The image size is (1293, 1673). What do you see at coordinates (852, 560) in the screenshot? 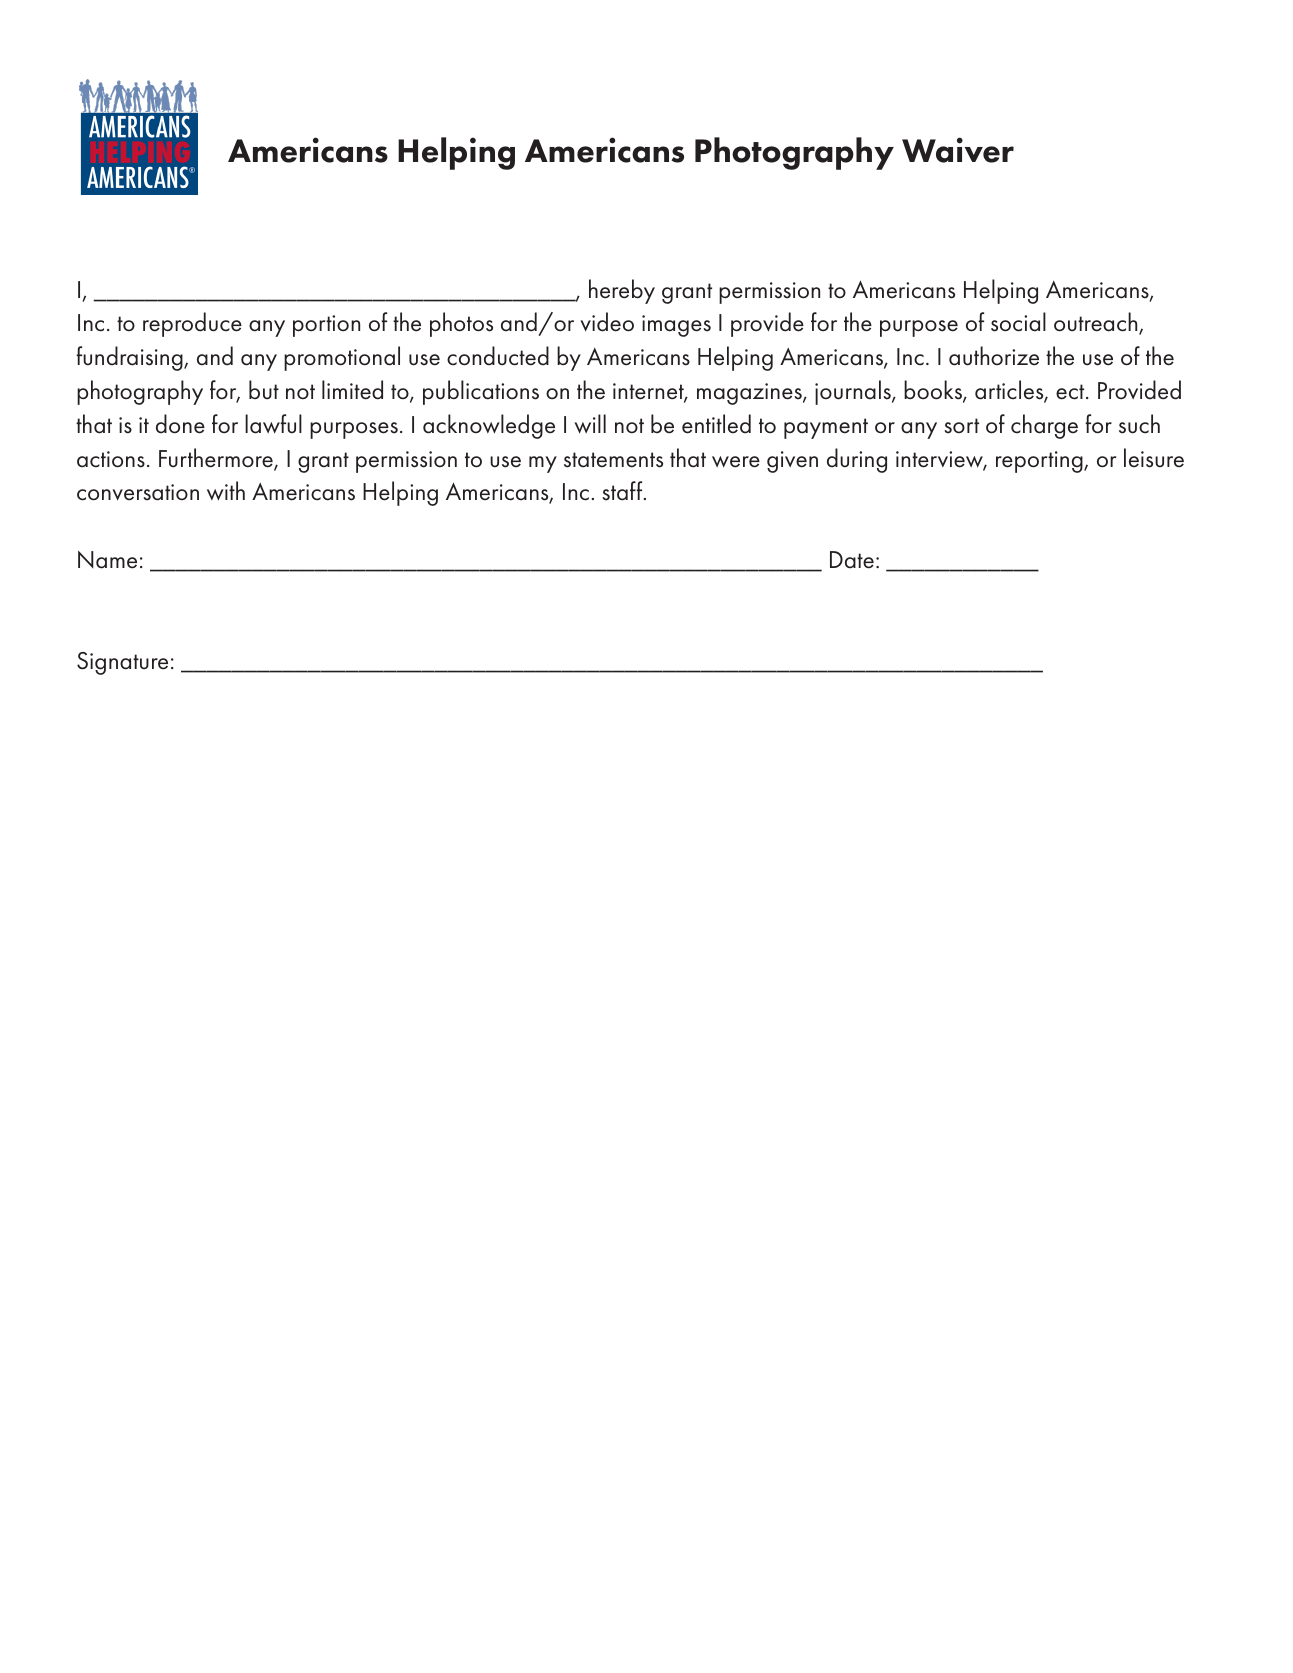
I see `Date` at bounding box center [852, 560].
